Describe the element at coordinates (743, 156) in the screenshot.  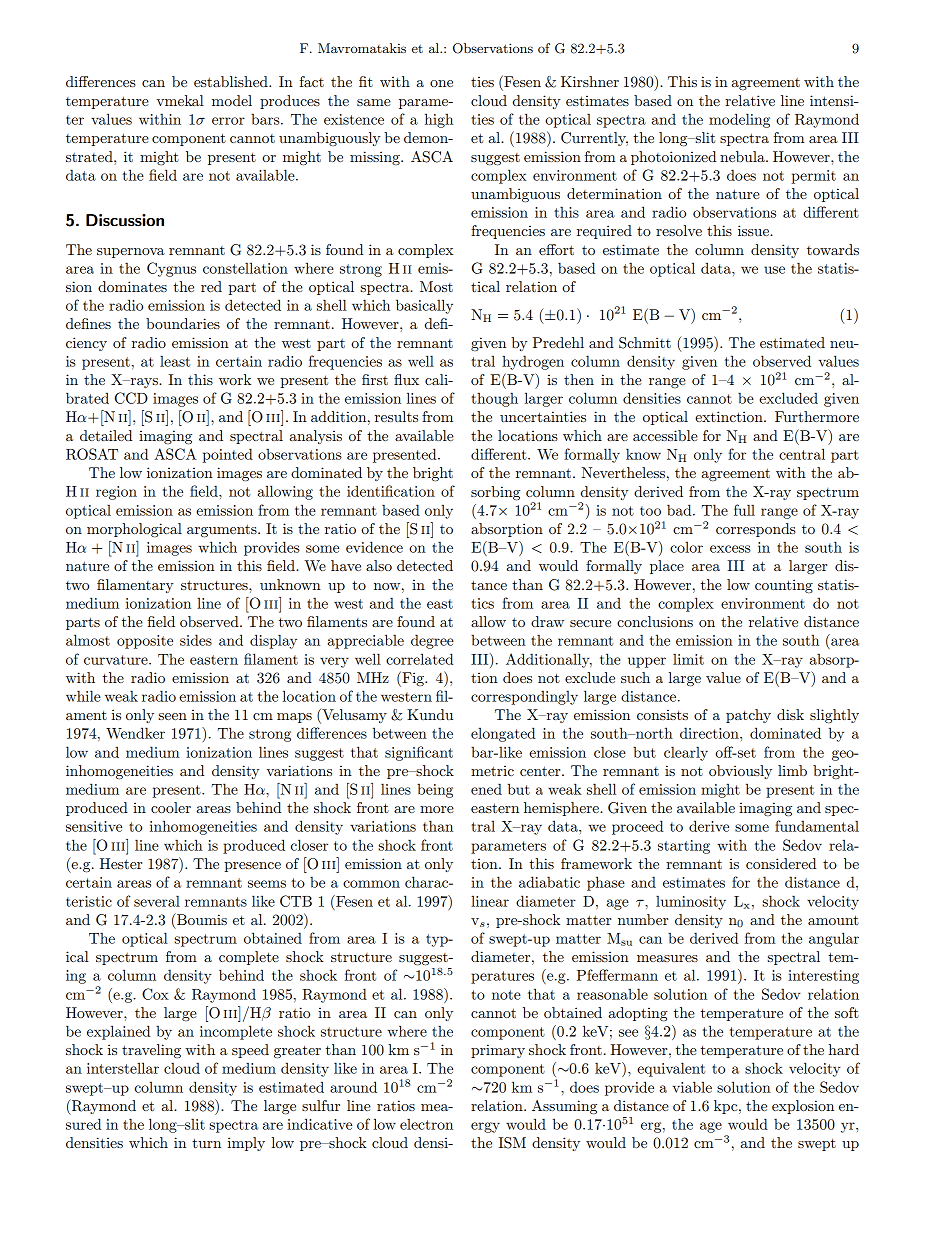
I see `nebula` at that location.
